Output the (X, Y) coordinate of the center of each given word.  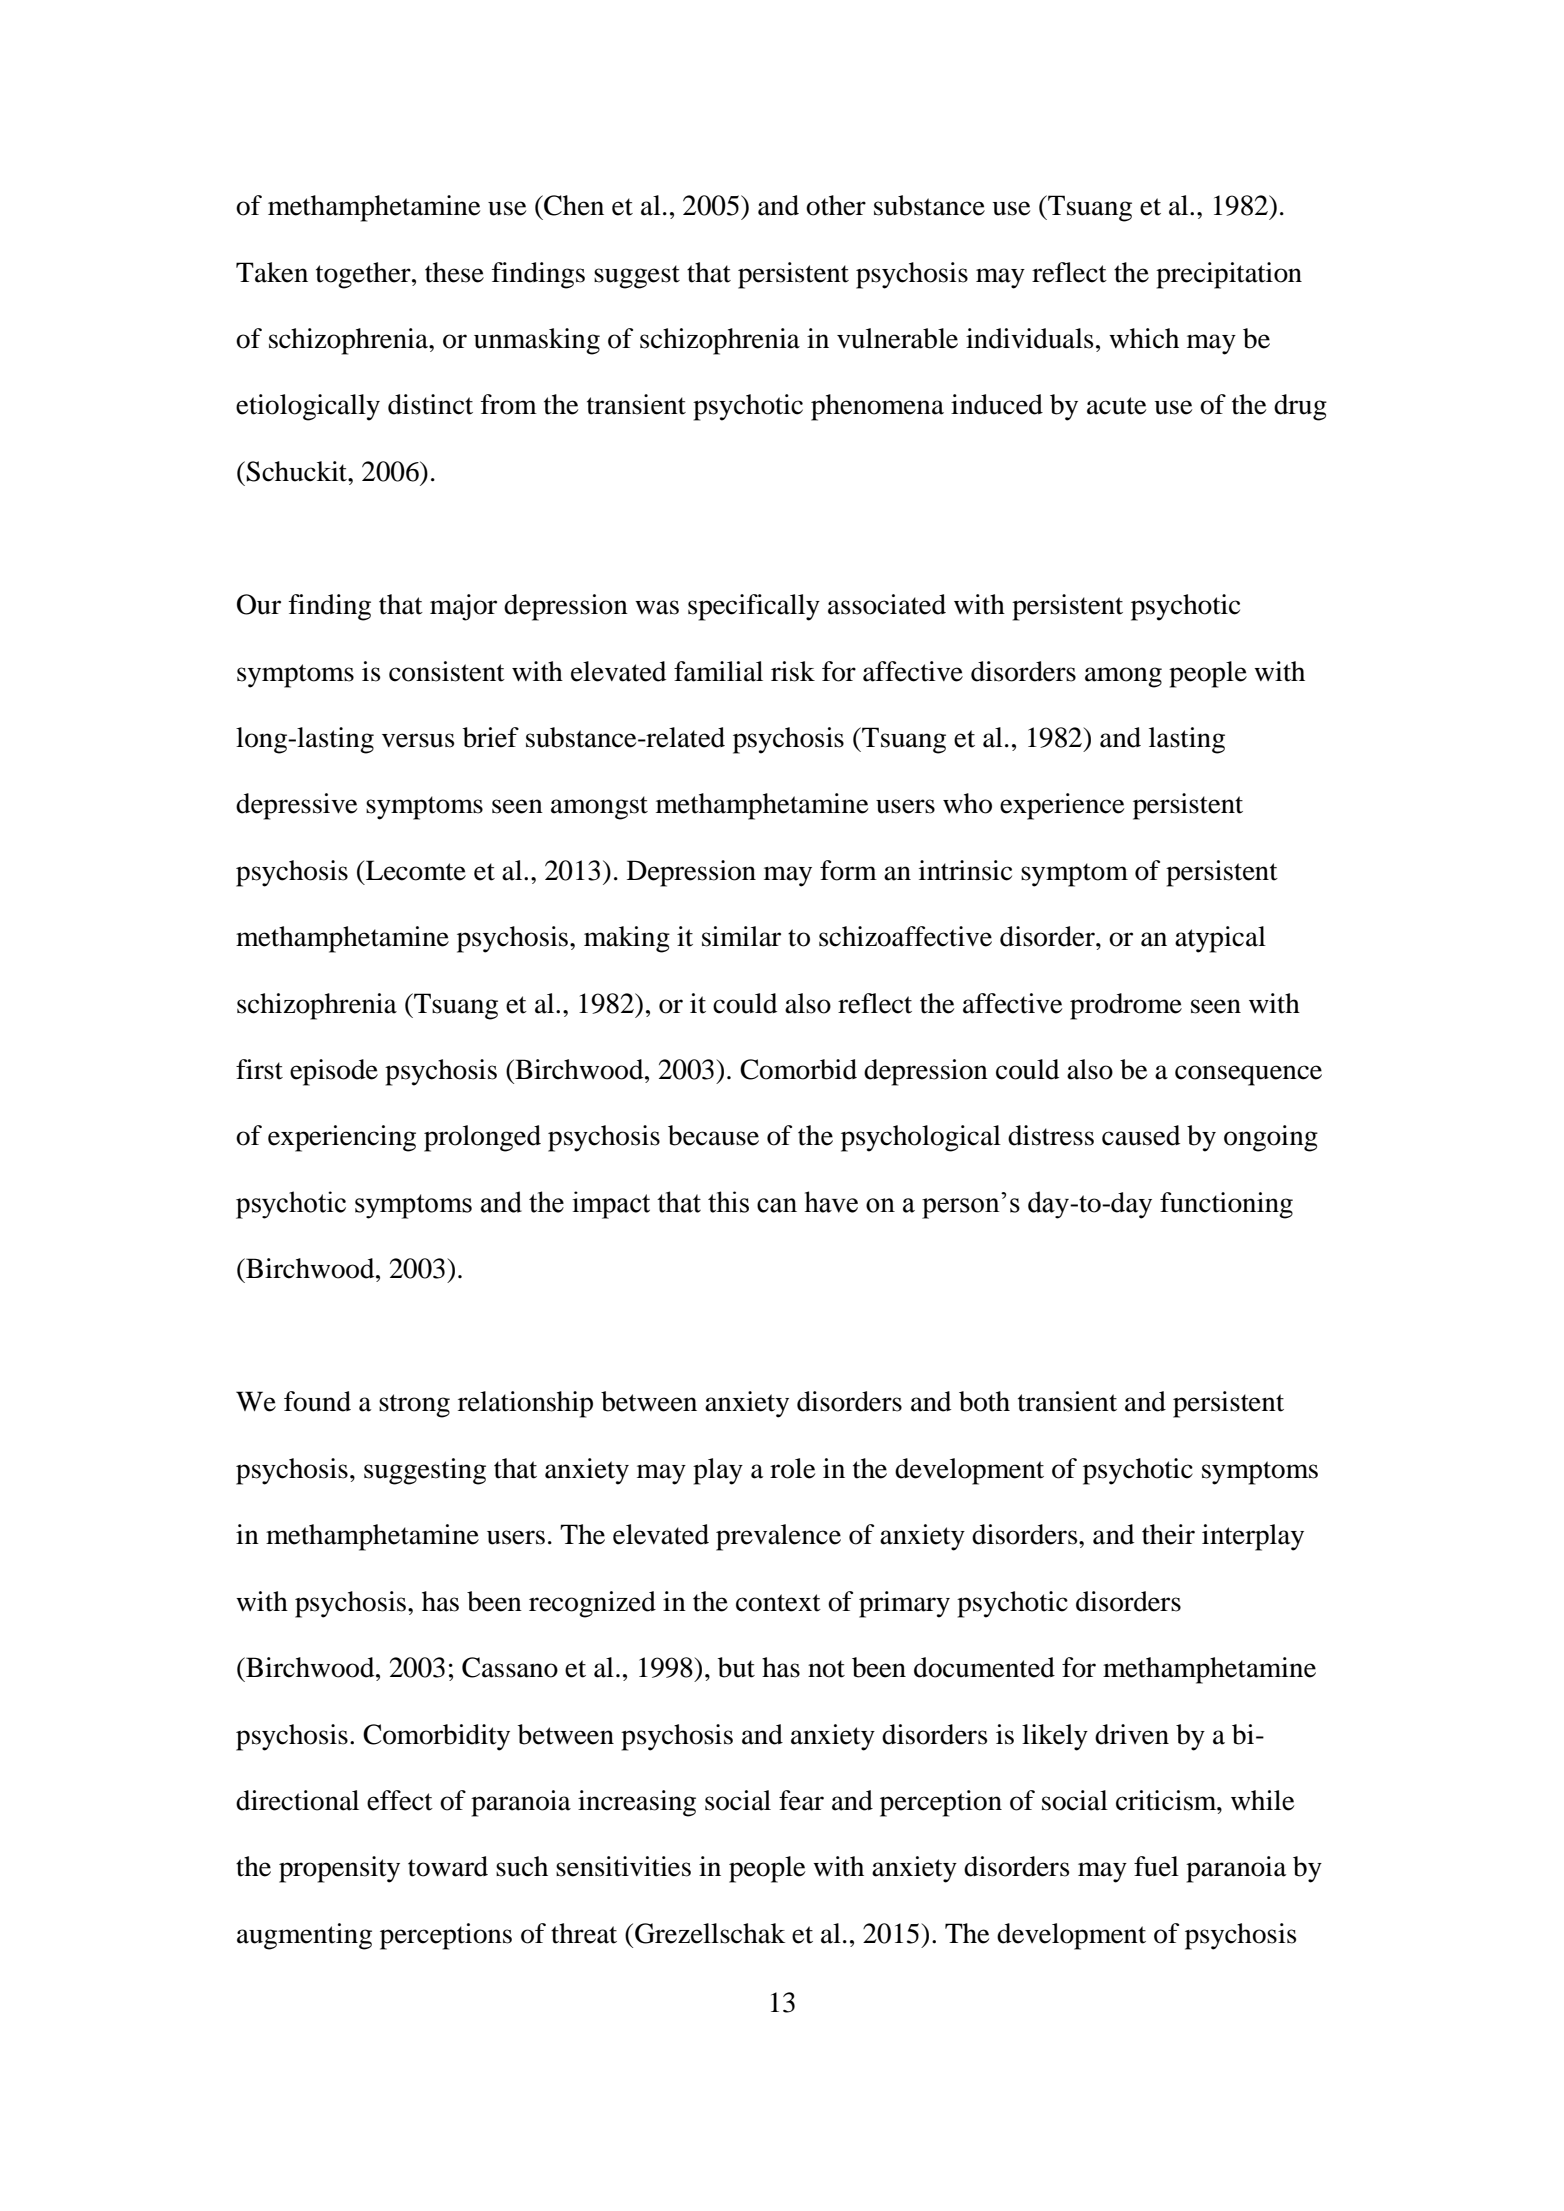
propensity (339, 1869)
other (836, 205)
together (364, 275)
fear (801, 1800)
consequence (1248, 1075)
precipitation (1229, 275)
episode (334, 1072)
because (713, 1135)
